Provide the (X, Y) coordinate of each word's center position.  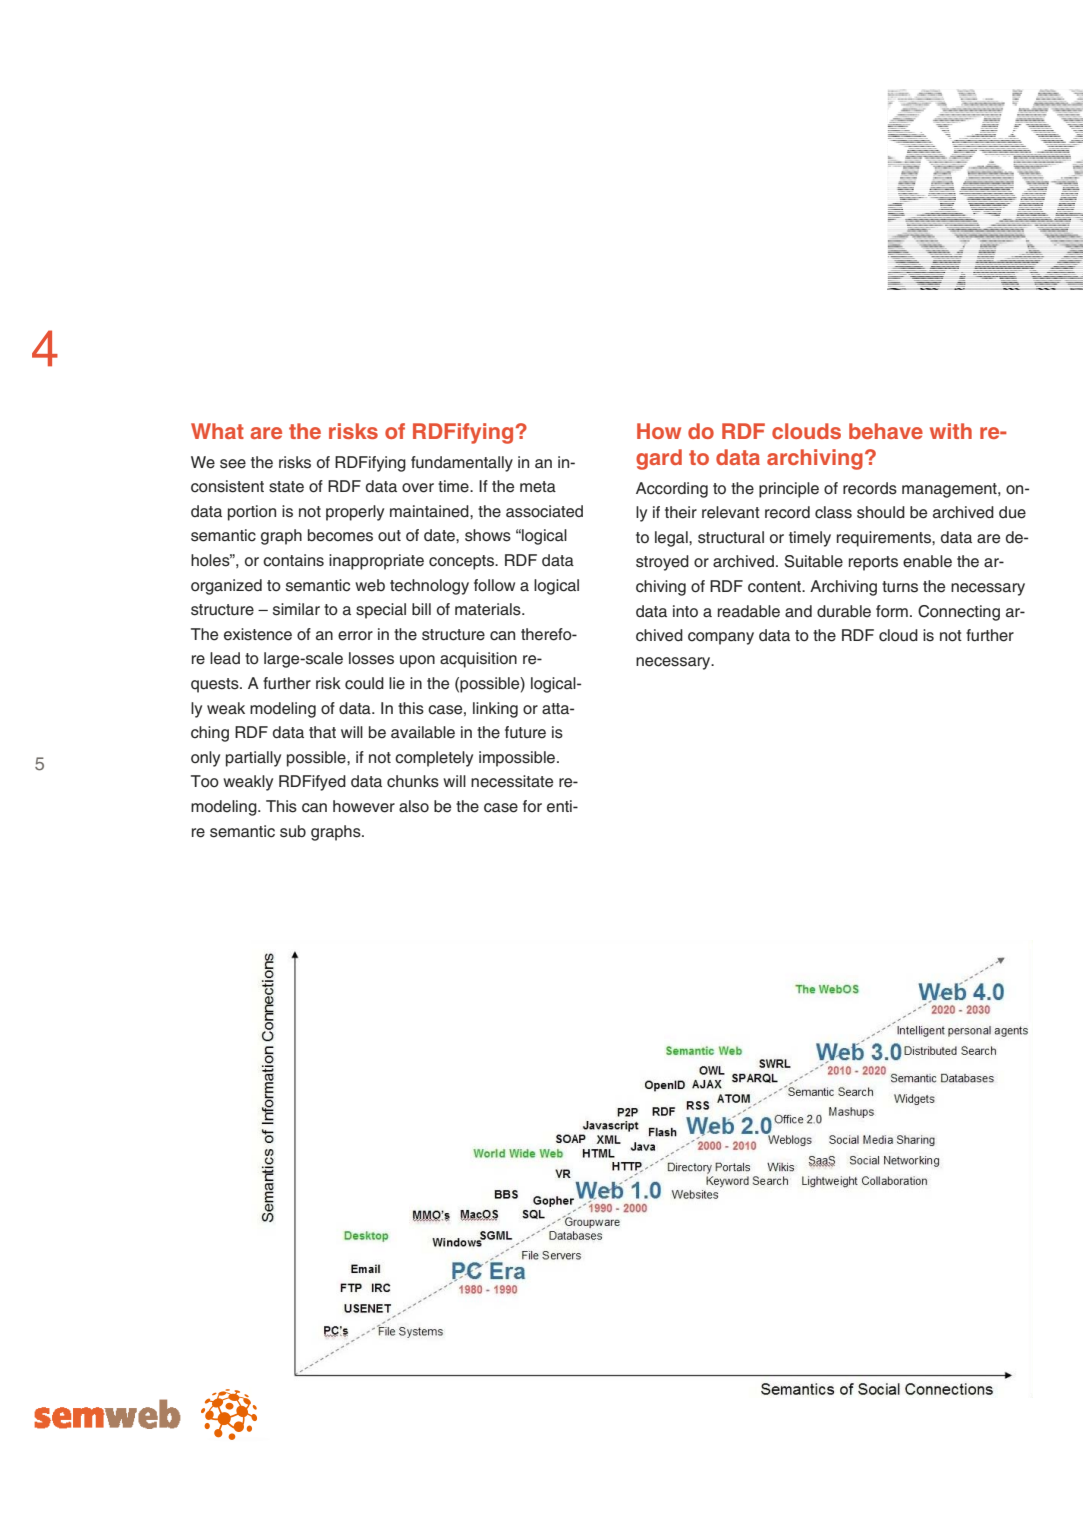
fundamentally (462, 464)
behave (886, 431)
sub (293, 831)
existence (258, 634)
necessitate (512, 781)
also (414, 806)
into (685, 611)
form (892, 611)
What (217, 431)
